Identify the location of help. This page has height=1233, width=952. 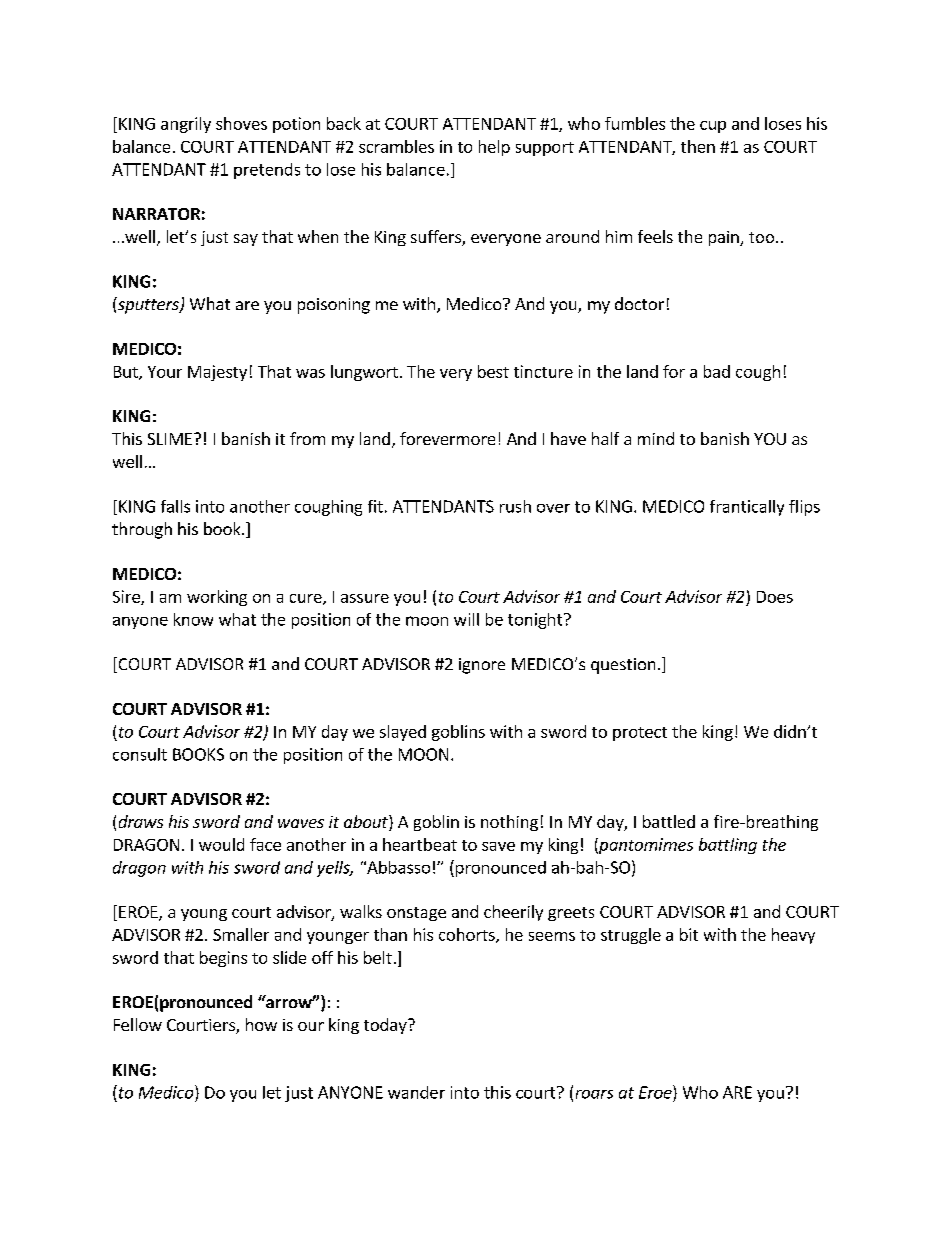
(494, 148).
